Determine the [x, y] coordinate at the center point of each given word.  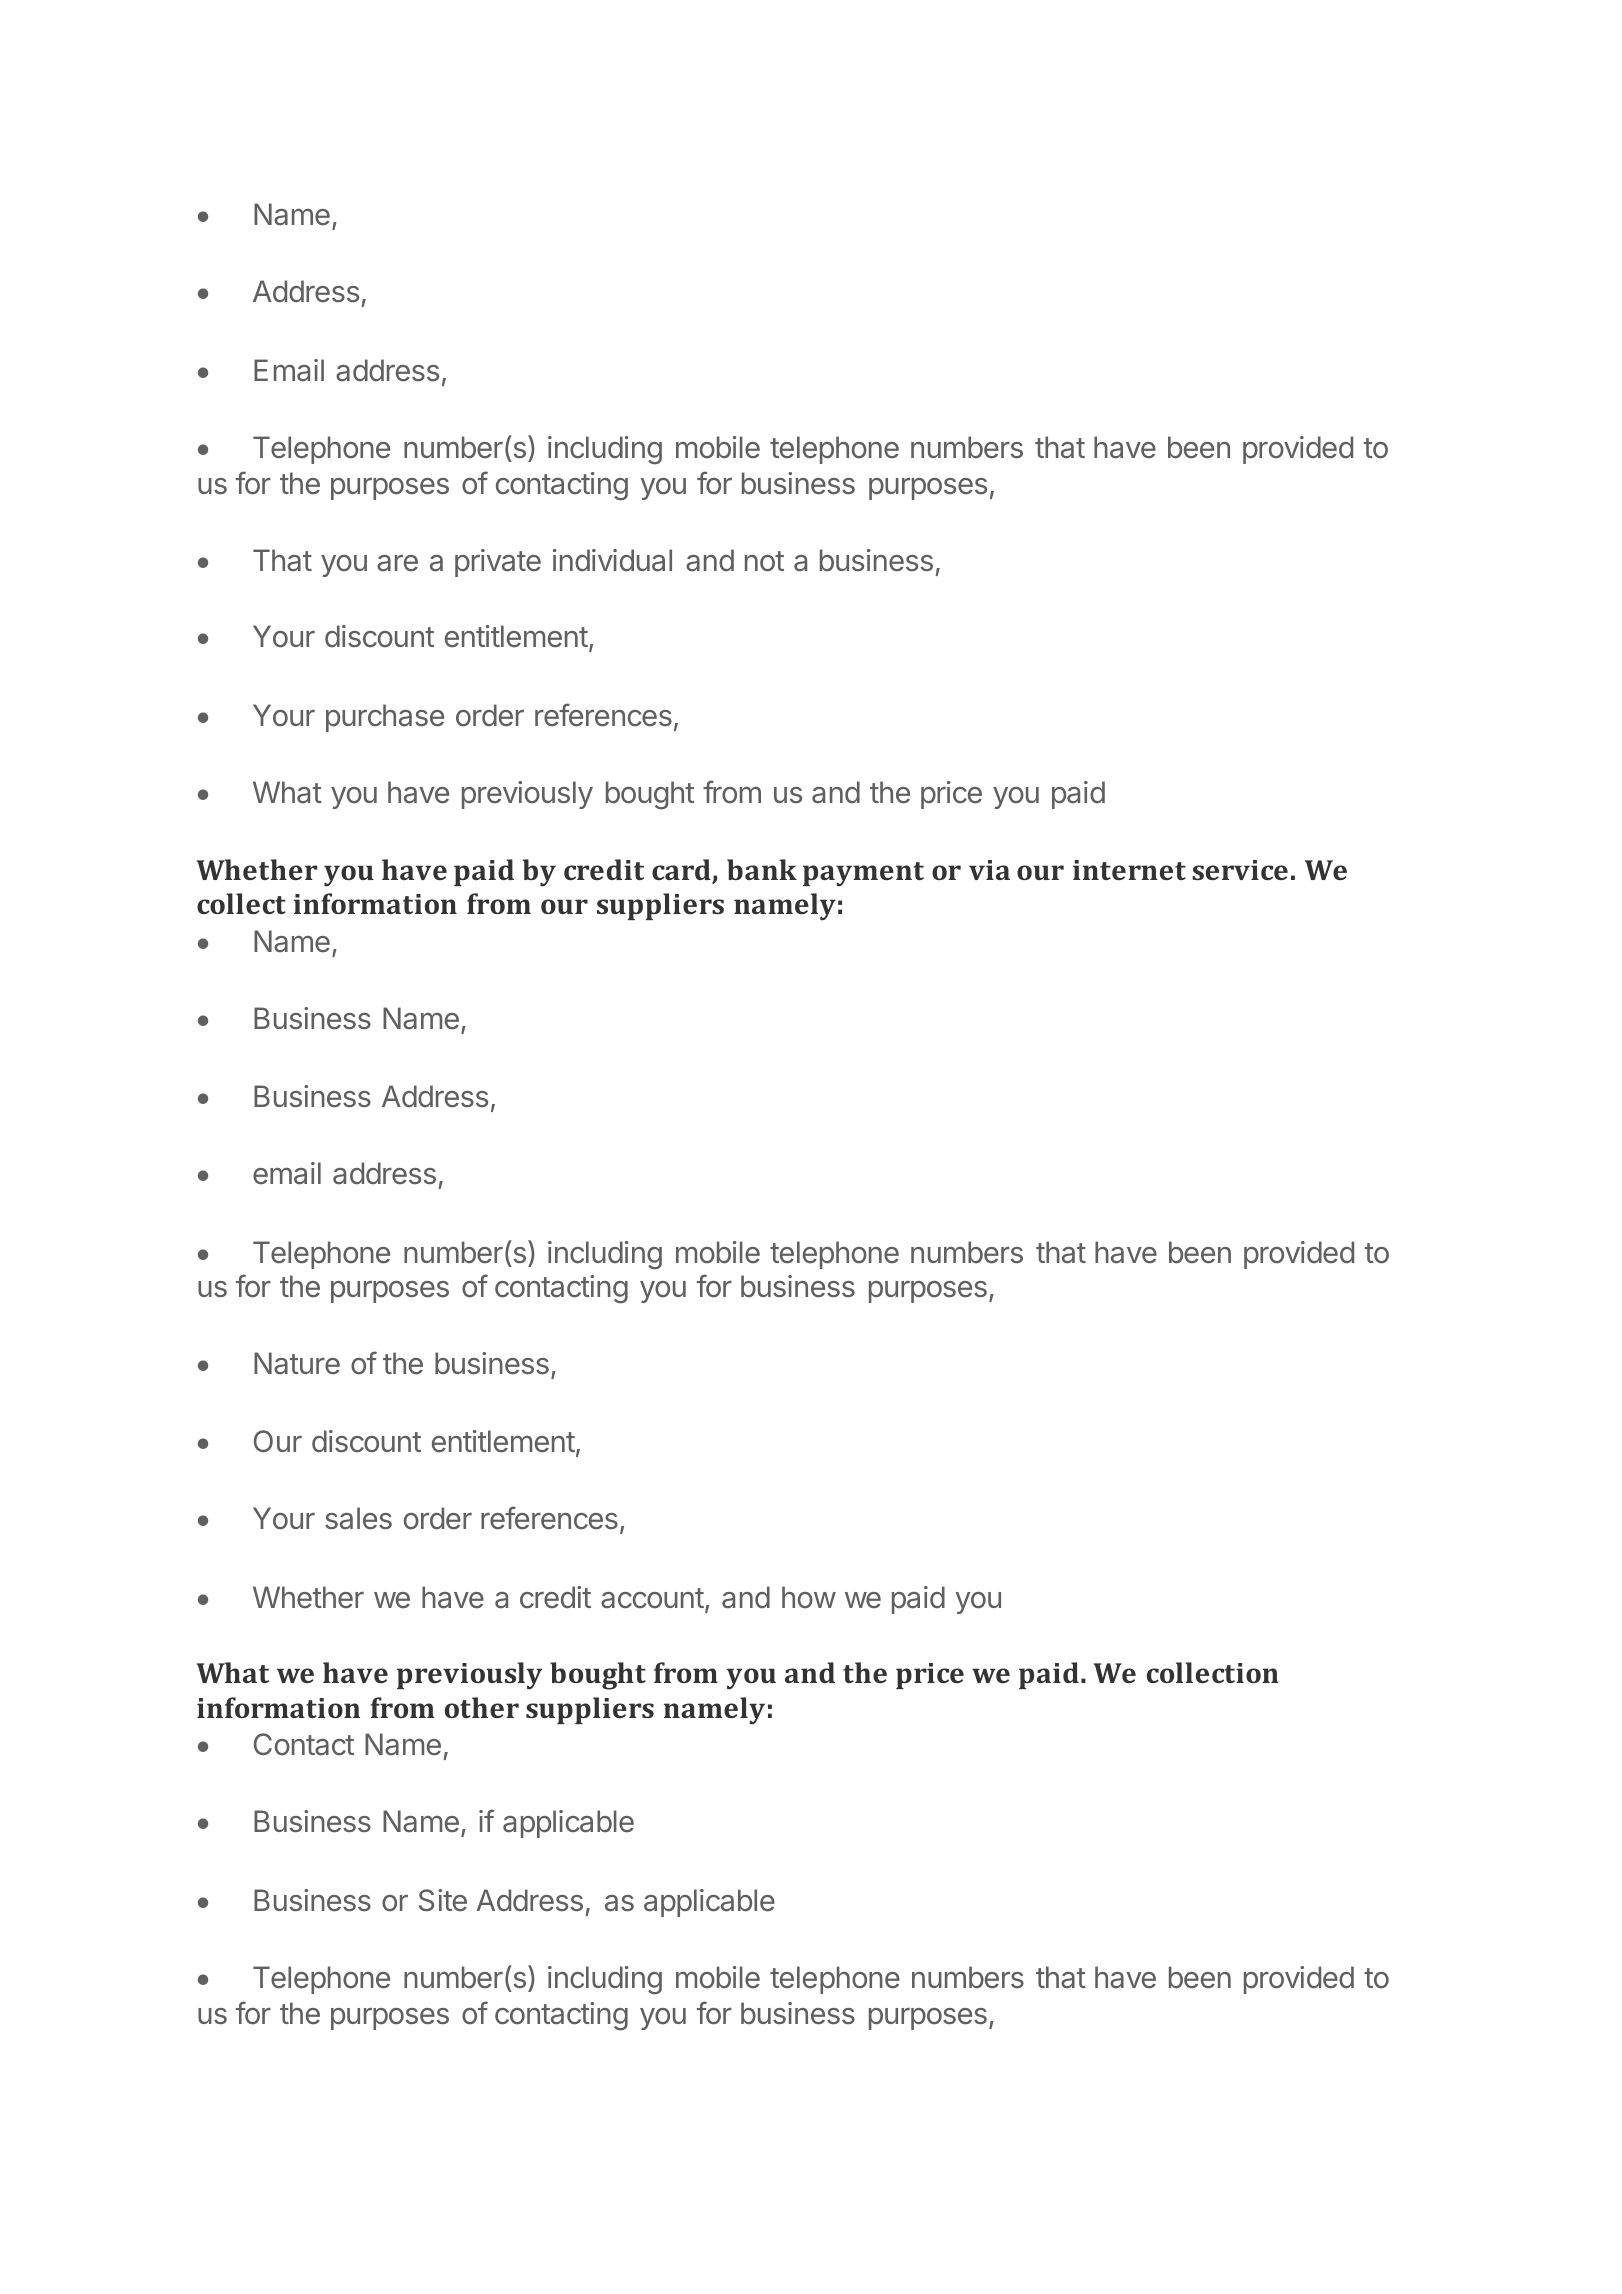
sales [358, 1518]
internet [1129, 870]
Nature [297, 1363]
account [652, 1598]
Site [443, 1900]
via [989, 870]
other [482, 1707]
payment [863, 874]
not [764, 561]
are [397, 563]
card [682, 871]
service [1240, 870]
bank [762, 869]
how [809, 1597]
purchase [385, 718]
